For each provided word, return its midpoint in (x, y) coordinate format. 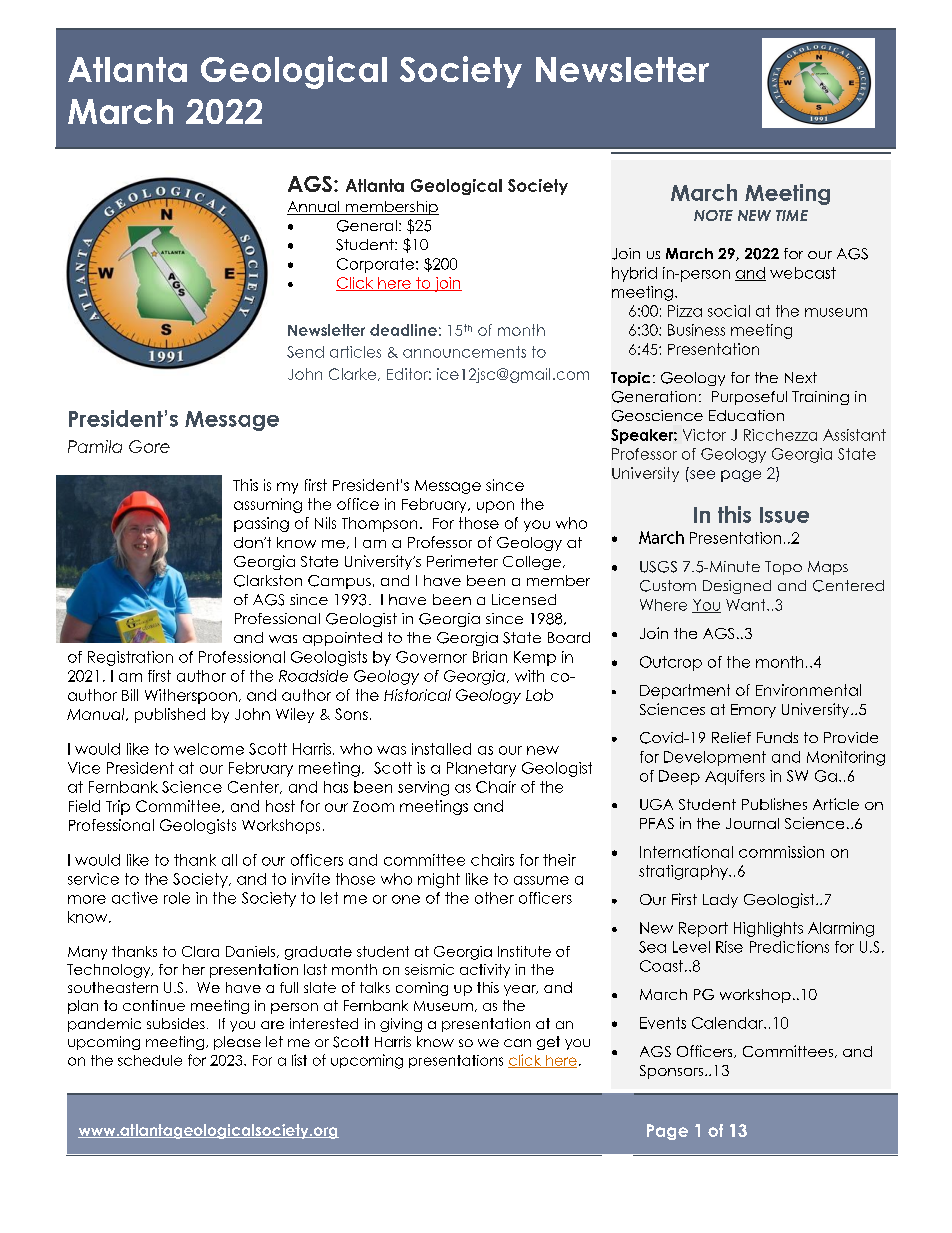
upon (495, 507)
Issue (784, 515)
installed (441, 749)
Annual (314, 208)
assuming (268, 505)
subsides (176, 1023)
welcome (209, 749)
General (367, 226)
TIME (792, 215)
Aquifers (735, 777)
